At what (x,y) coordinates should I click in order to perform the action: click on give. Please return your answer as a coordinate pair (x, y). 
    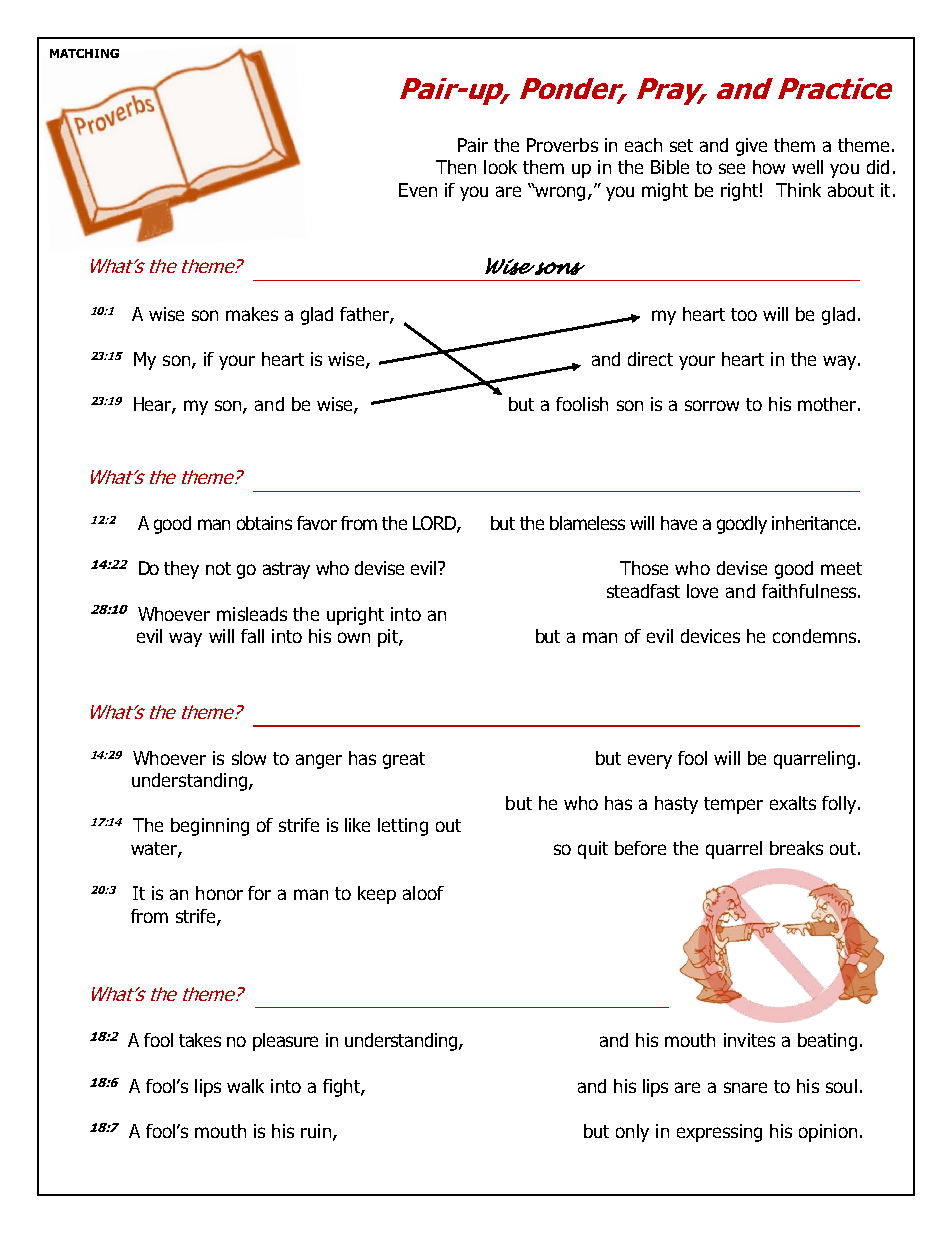
    Looking at the image, I should click on (751, 147).
